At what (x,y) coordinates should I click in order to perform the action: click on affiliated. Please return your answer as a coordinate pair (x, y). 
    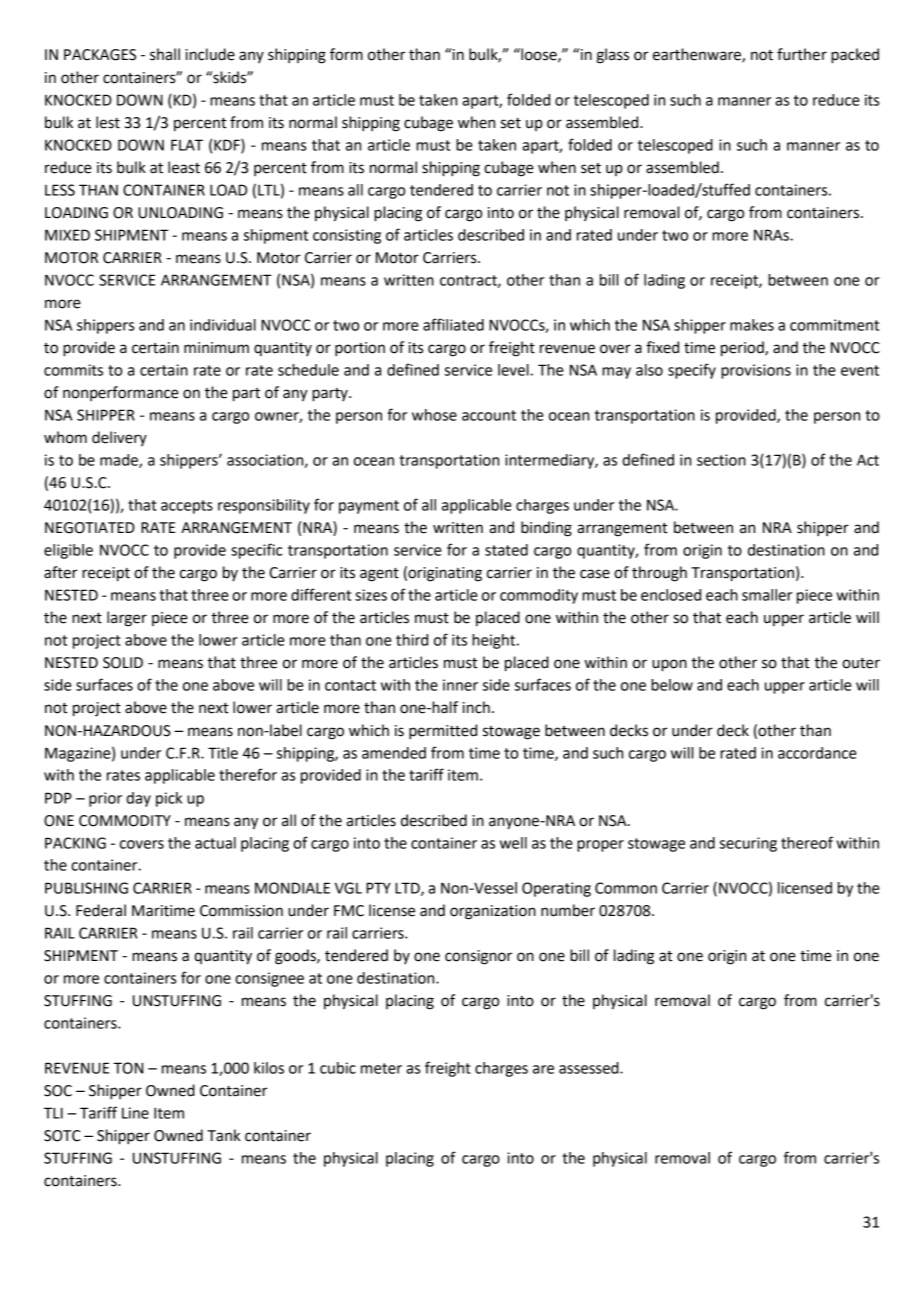
    Looking at the image, I should click on (453, 324).
